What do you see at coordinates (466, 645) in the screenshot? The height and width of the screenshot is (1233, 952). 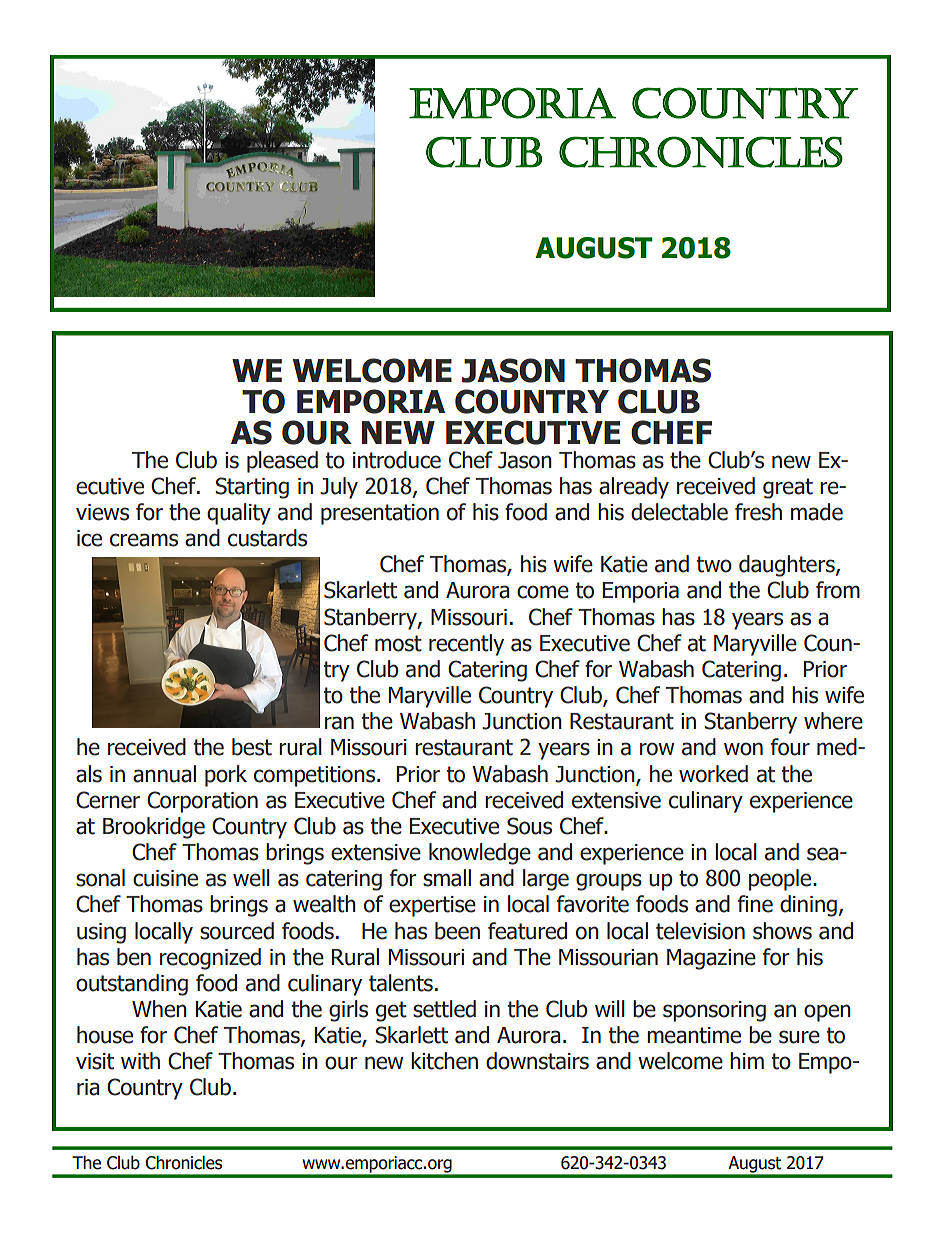 I see `recently` at bounding box center [466, 645].
